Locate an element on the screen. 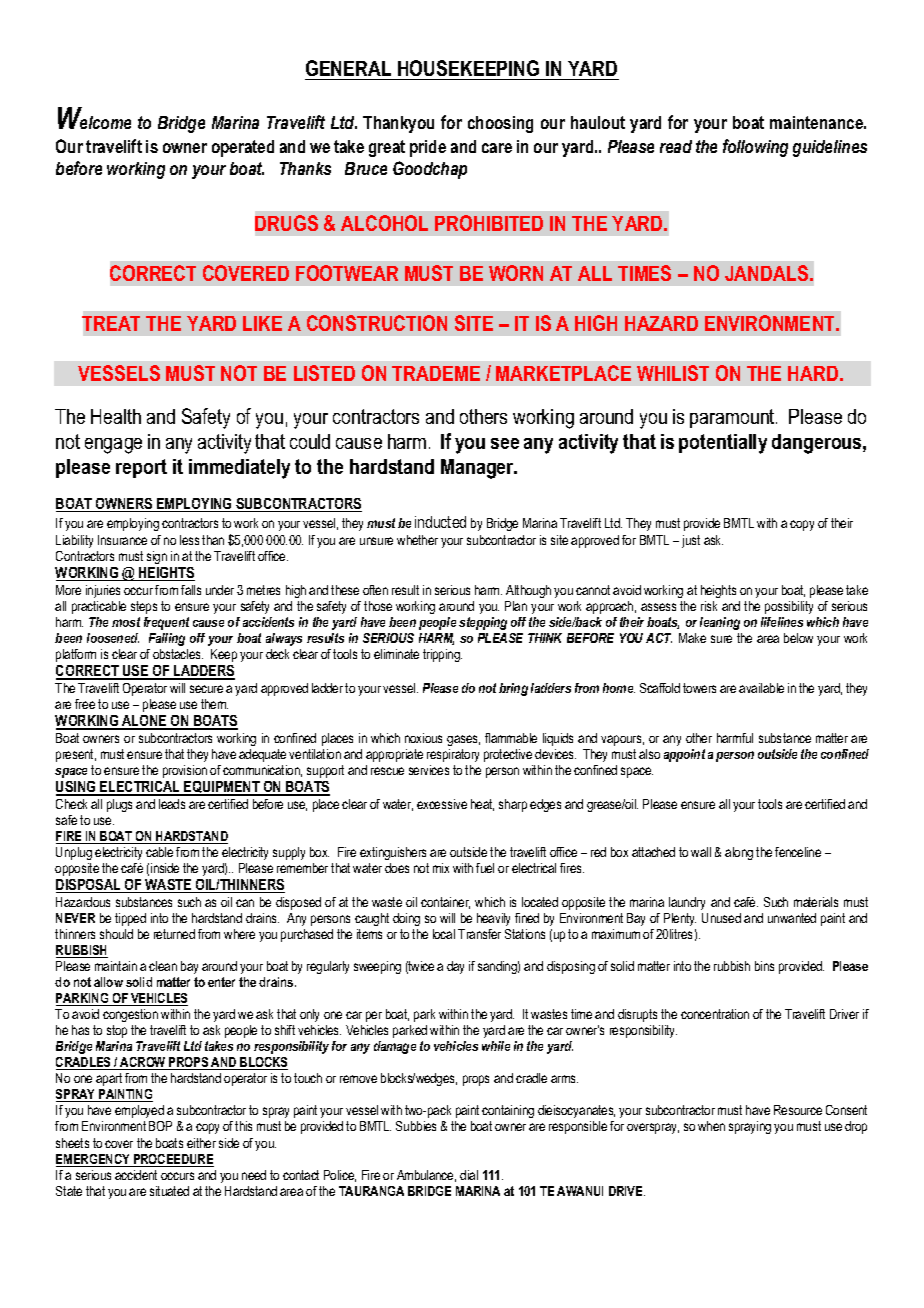 The image size is (924, 1308). CONSTRUCTION is located at coordinates (377, 323).
